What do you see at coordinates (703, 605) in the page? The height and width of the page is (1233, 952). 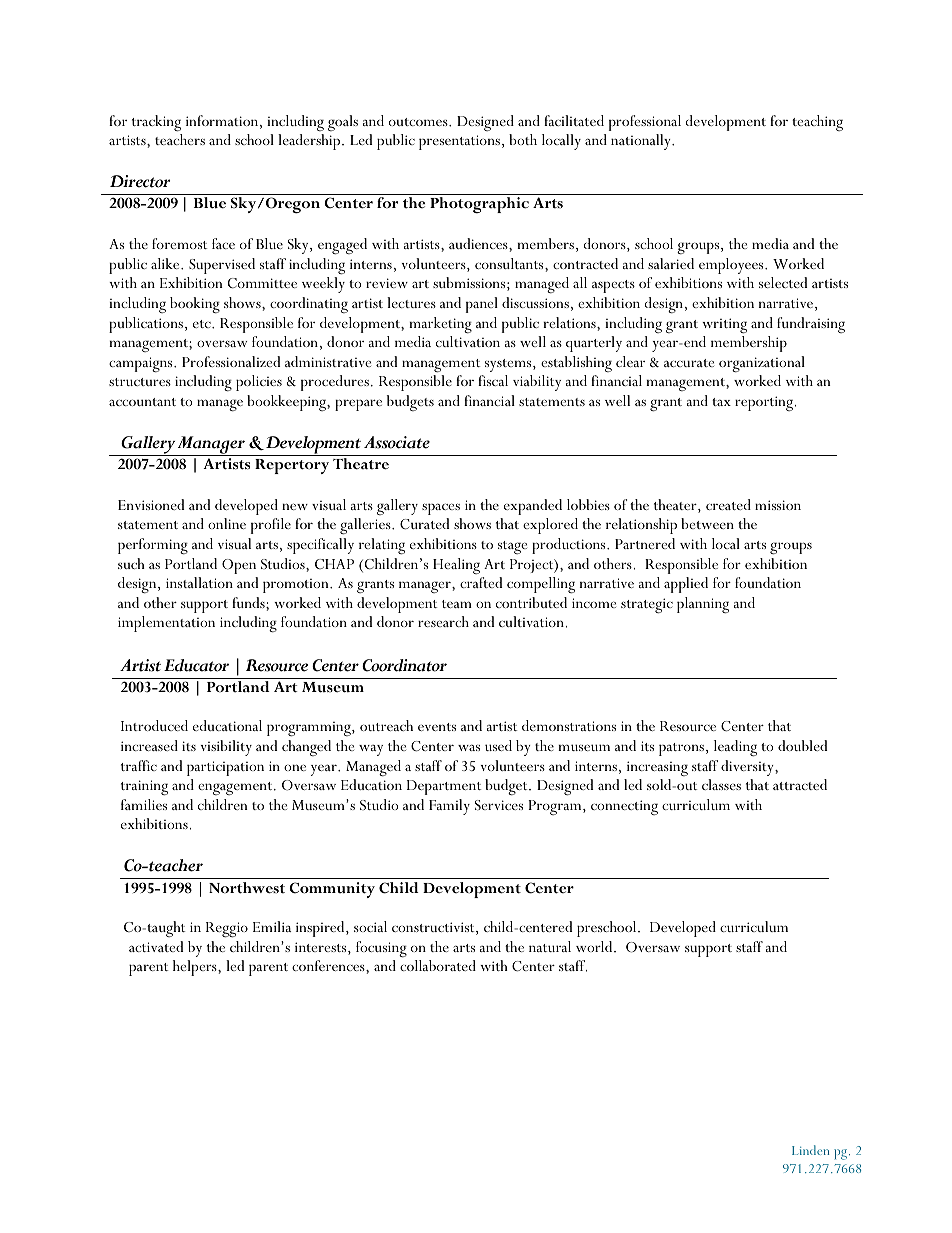 I see `planning` at bounding box center [703, 605].
